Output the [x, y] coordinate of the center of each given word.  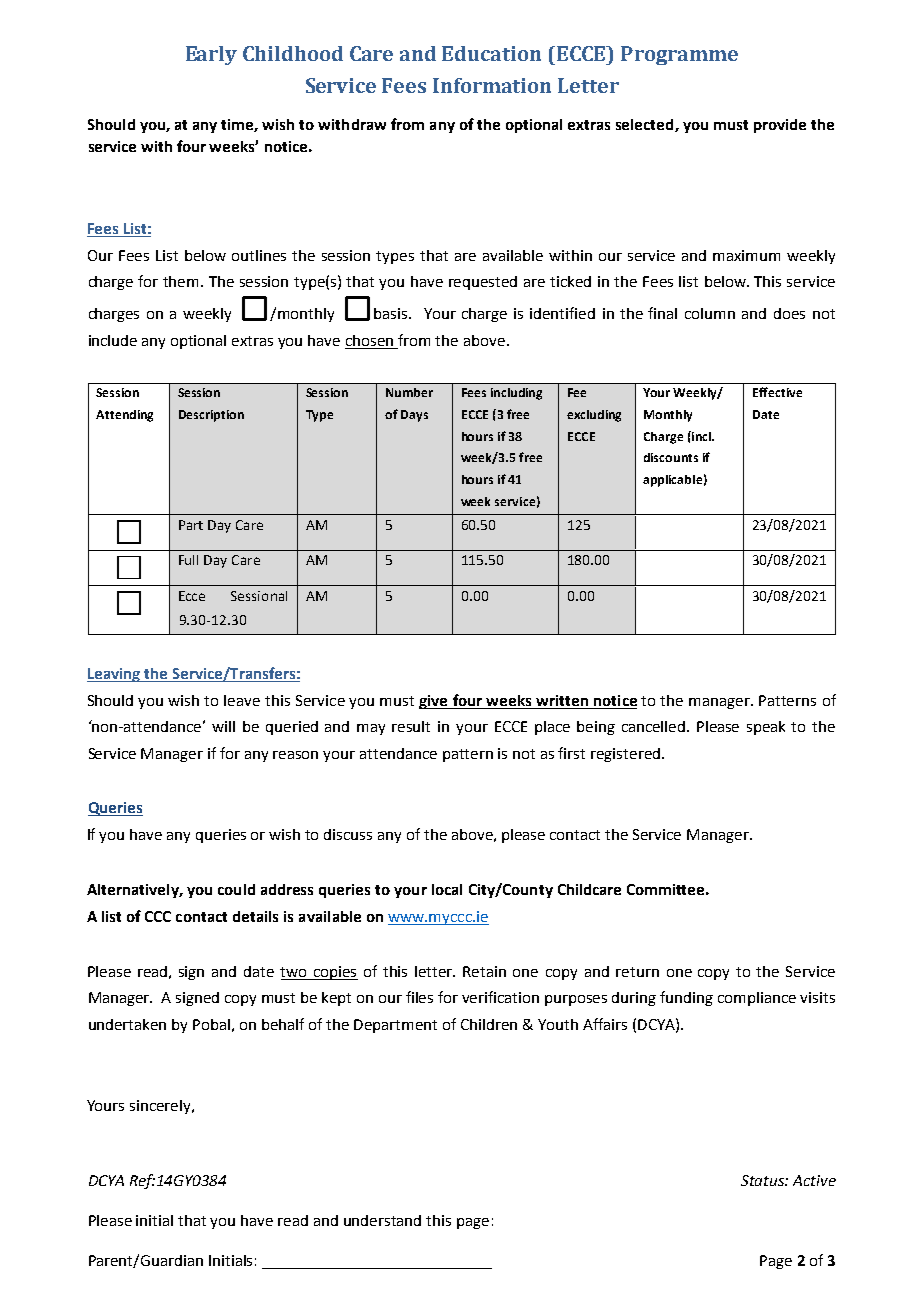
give [434, 702]
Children [489, 1024]
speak [766, 728]
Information [492, 85]
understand [382, 1220]
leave [242, 700]
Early [211, 55]
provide [780, 126]
